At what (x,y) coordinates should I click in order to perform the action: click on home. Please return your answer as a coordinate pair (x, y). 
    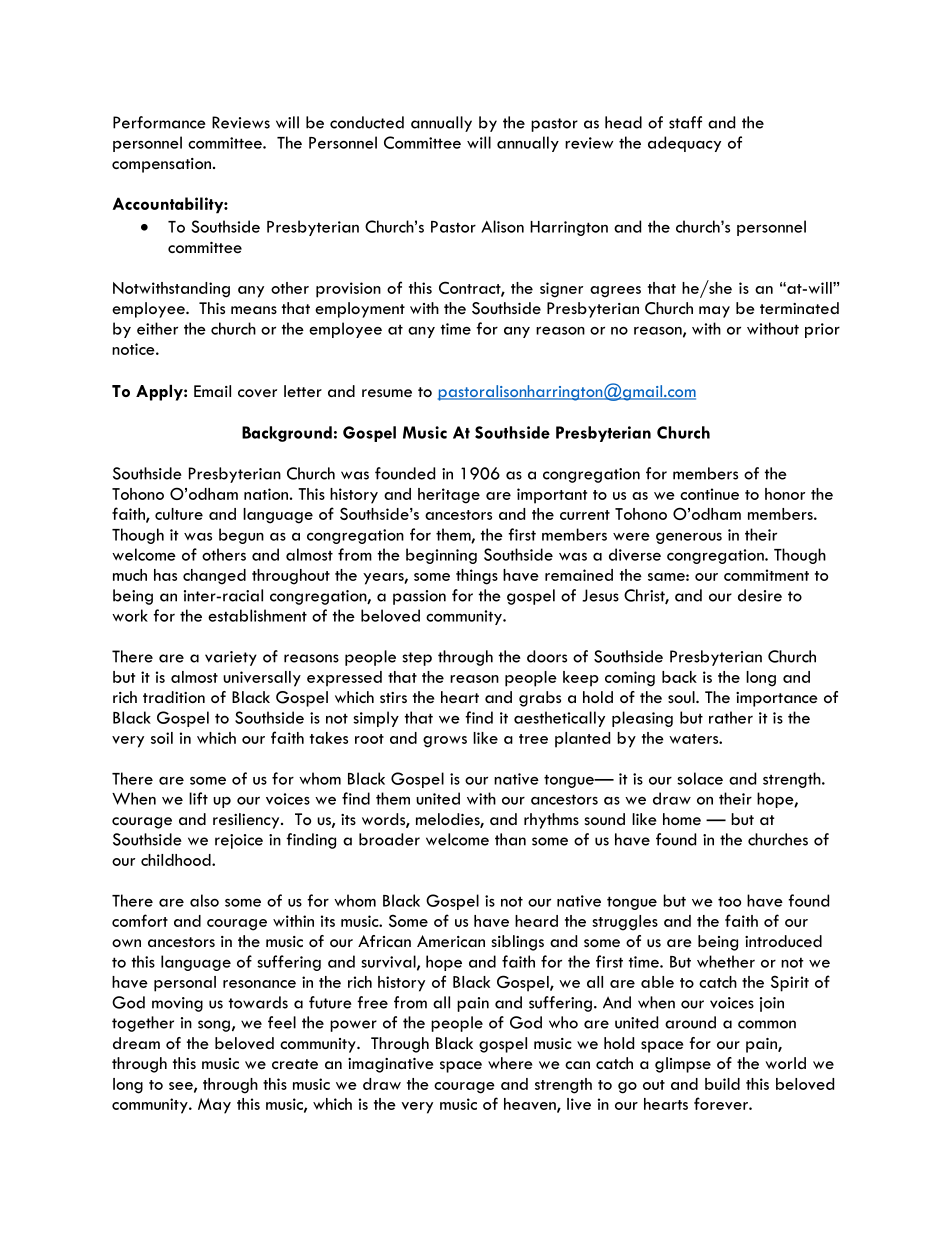
    Looking at the image, I should click on (682, 819).
